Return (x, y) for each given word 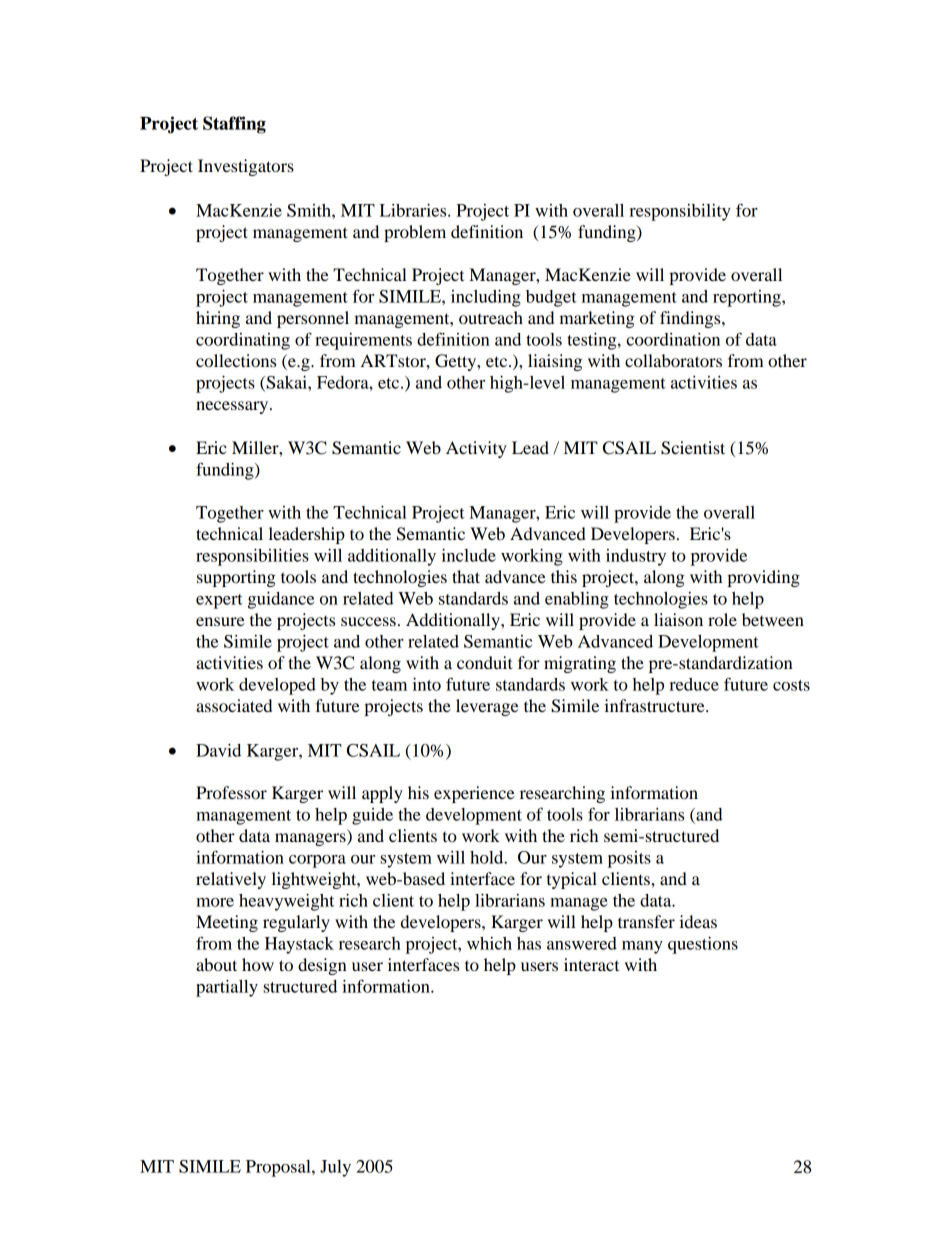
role (722, 619)
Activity (476, 449)
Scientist (693, 448)
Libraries (414, 210)
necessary (233, 407)
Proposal (279, 1168)
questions (703, 945)
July (335, 1168)
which (489, 943)
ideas (698, 921)
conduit (485, 662)
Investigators (246, 167)
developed (277, 686)
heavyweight (286, 902)
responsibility (680, 212)
